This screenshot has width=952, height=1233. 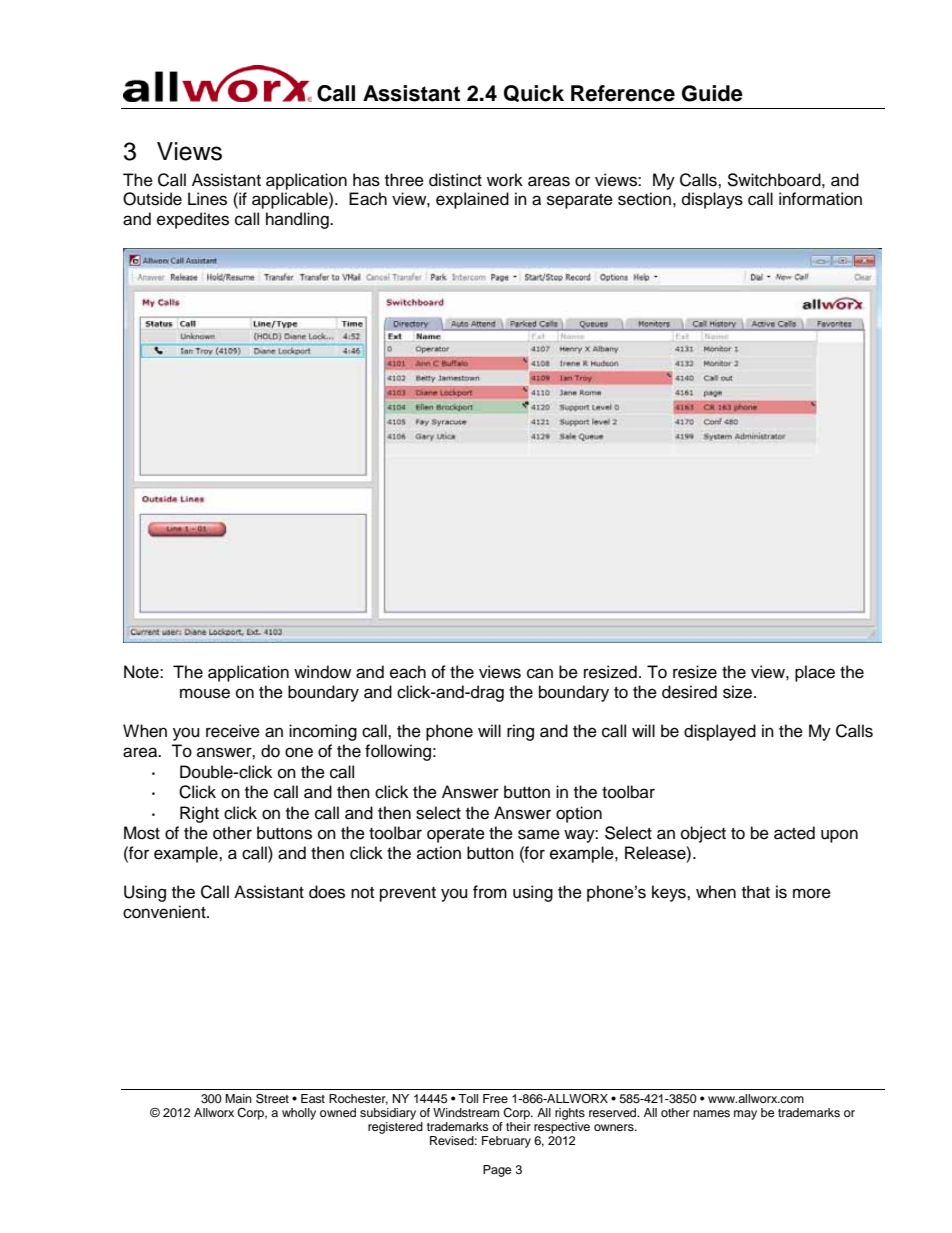 I want to click on Guide, so click(x=712, y=93).
